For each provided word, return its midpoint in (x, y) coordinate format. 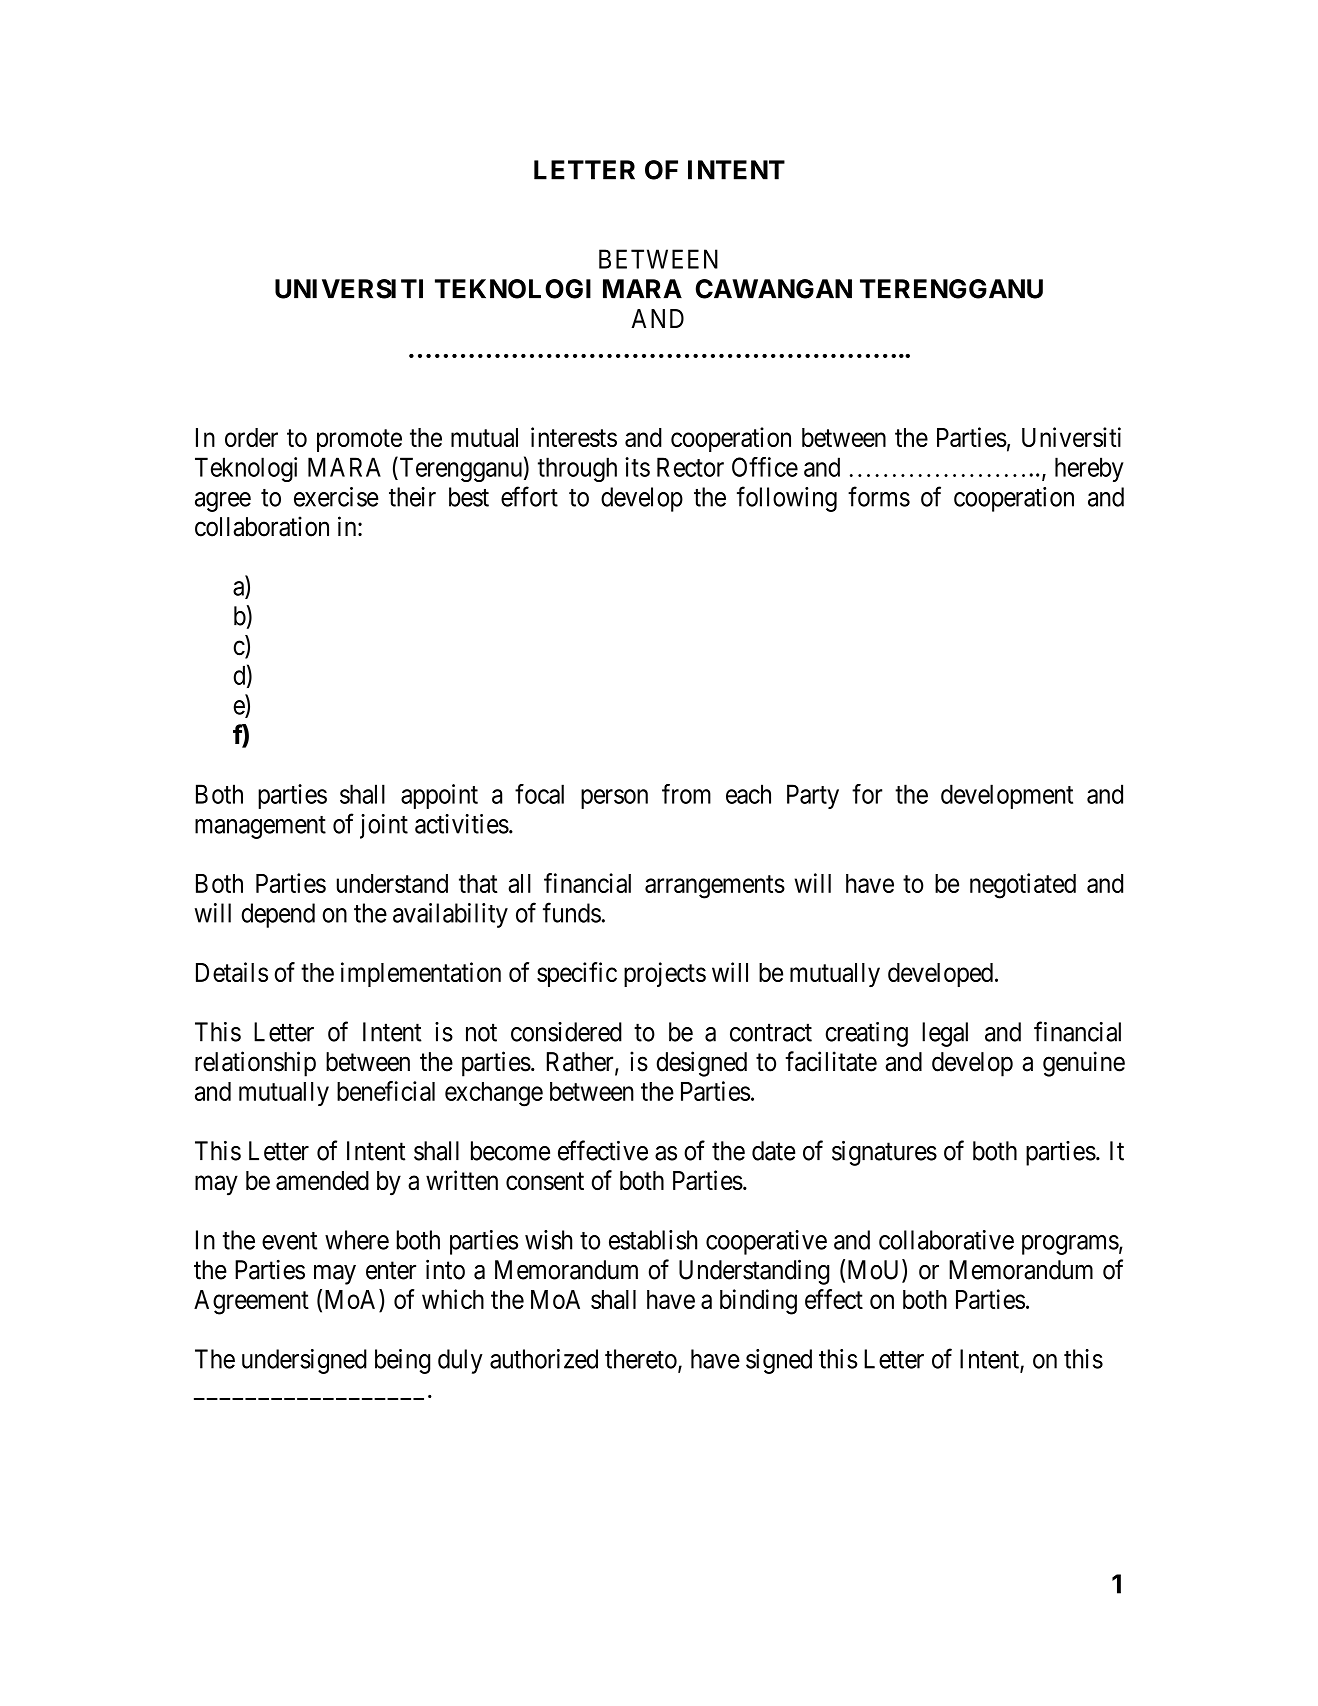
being (402, 1361)
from (686, 794)
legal (945, 1034)
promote (359, 440)
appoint (439, 796)
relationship (255, 1064)
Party (813, 796)
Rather (581, 1063)
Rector (690, 467)
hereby (1089, 469)
